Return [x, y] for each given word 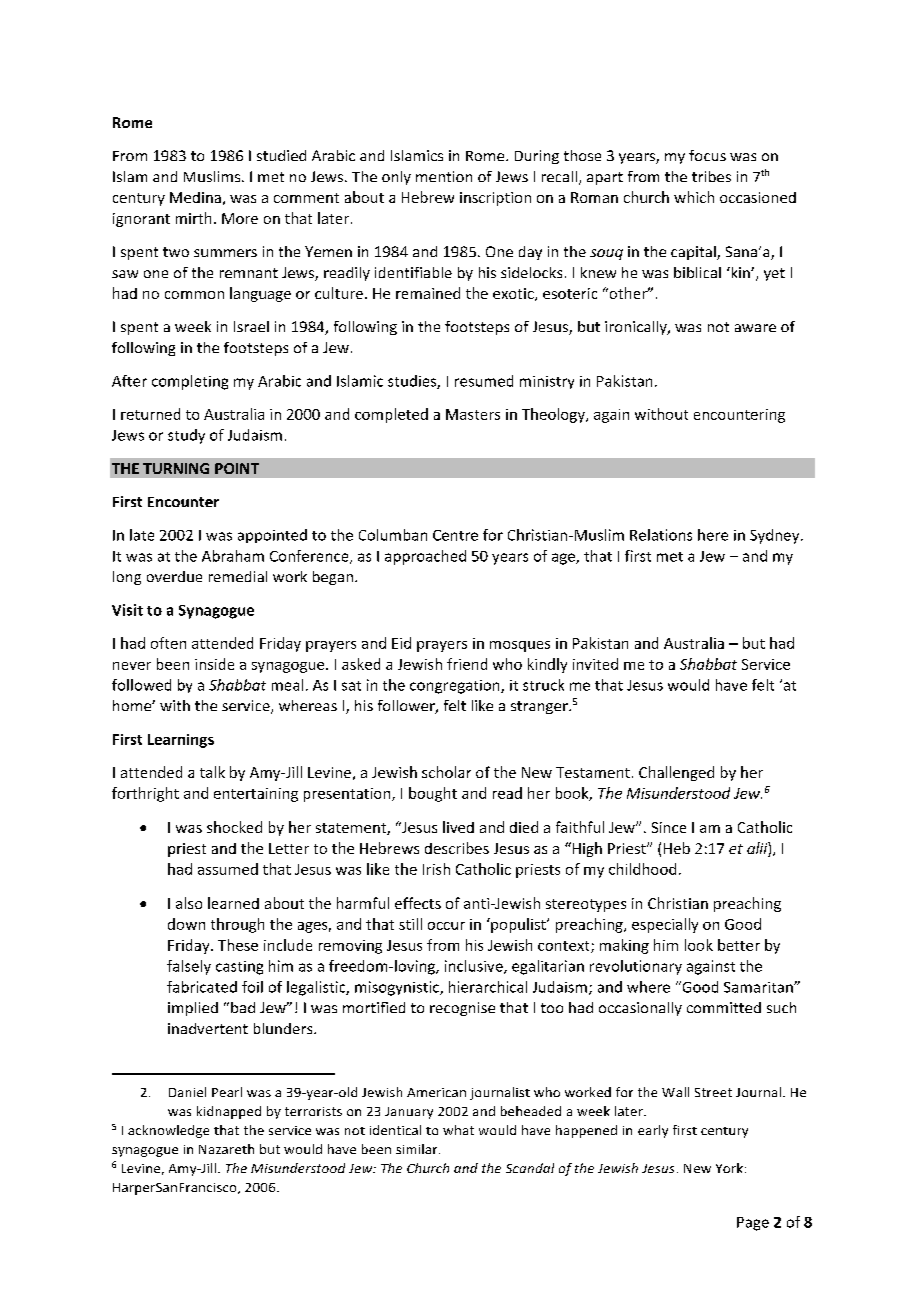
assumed [228, 869]
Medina [195, 197]
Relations [661, 535]
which [694, 197]
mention [444, 176]
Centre [455, 535]
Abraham [233, 556]
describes [457, 848]
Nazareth [226, 1149]
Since [669, 827]
